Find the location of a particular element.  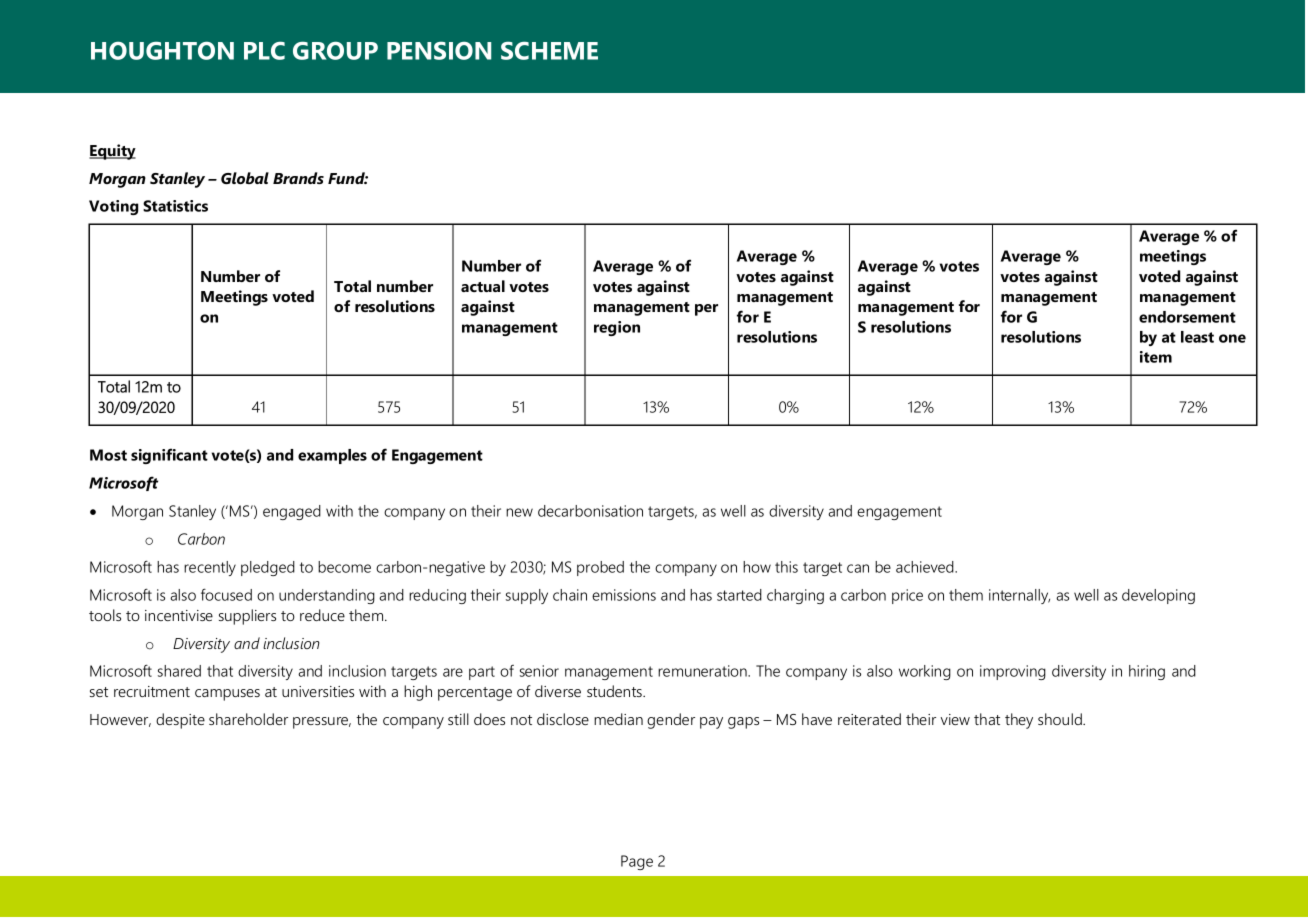

despite is located at coordinates (180, 721).
